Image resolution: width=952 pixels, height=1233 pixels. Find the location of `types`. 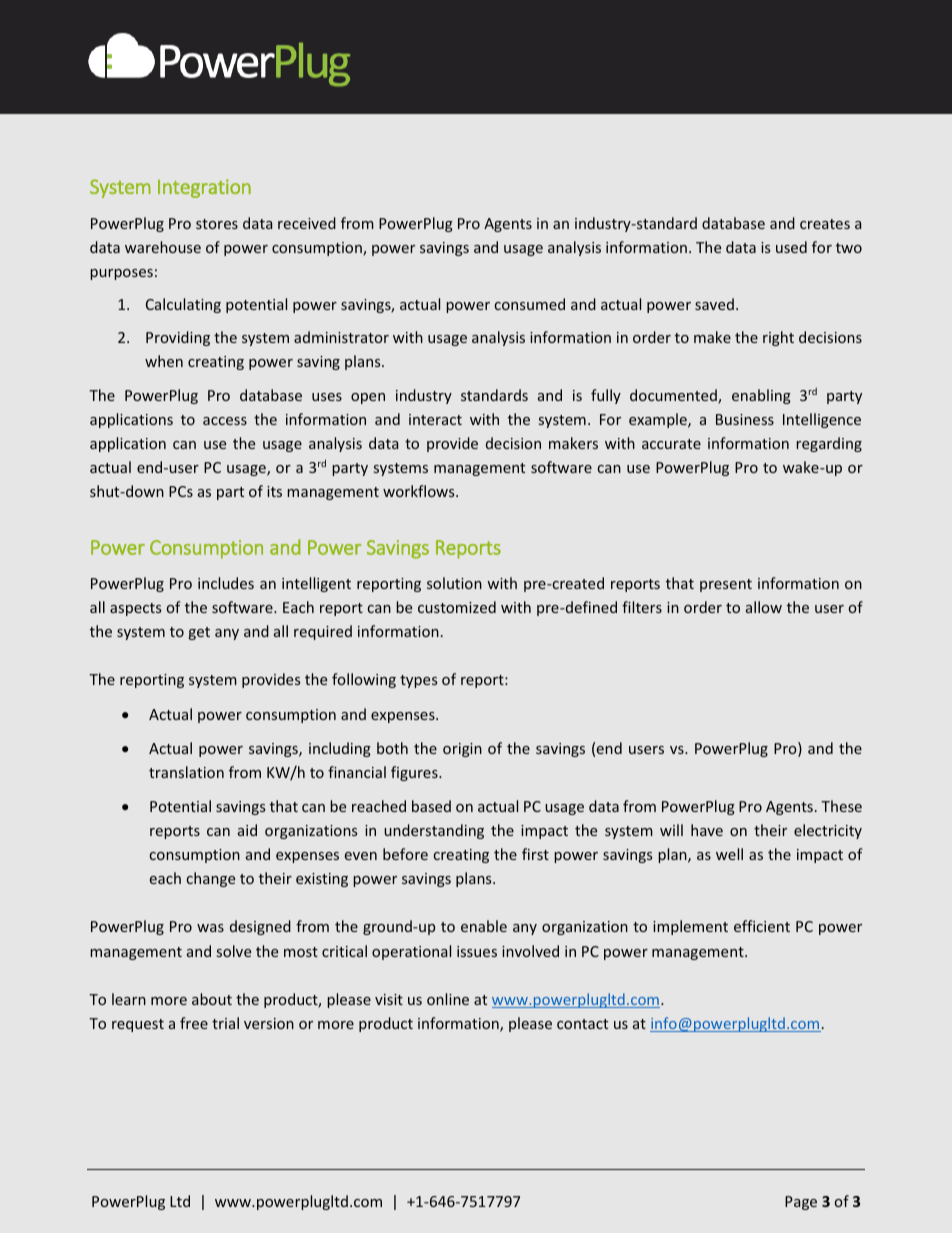

types is located at coordinates (418, 681).
